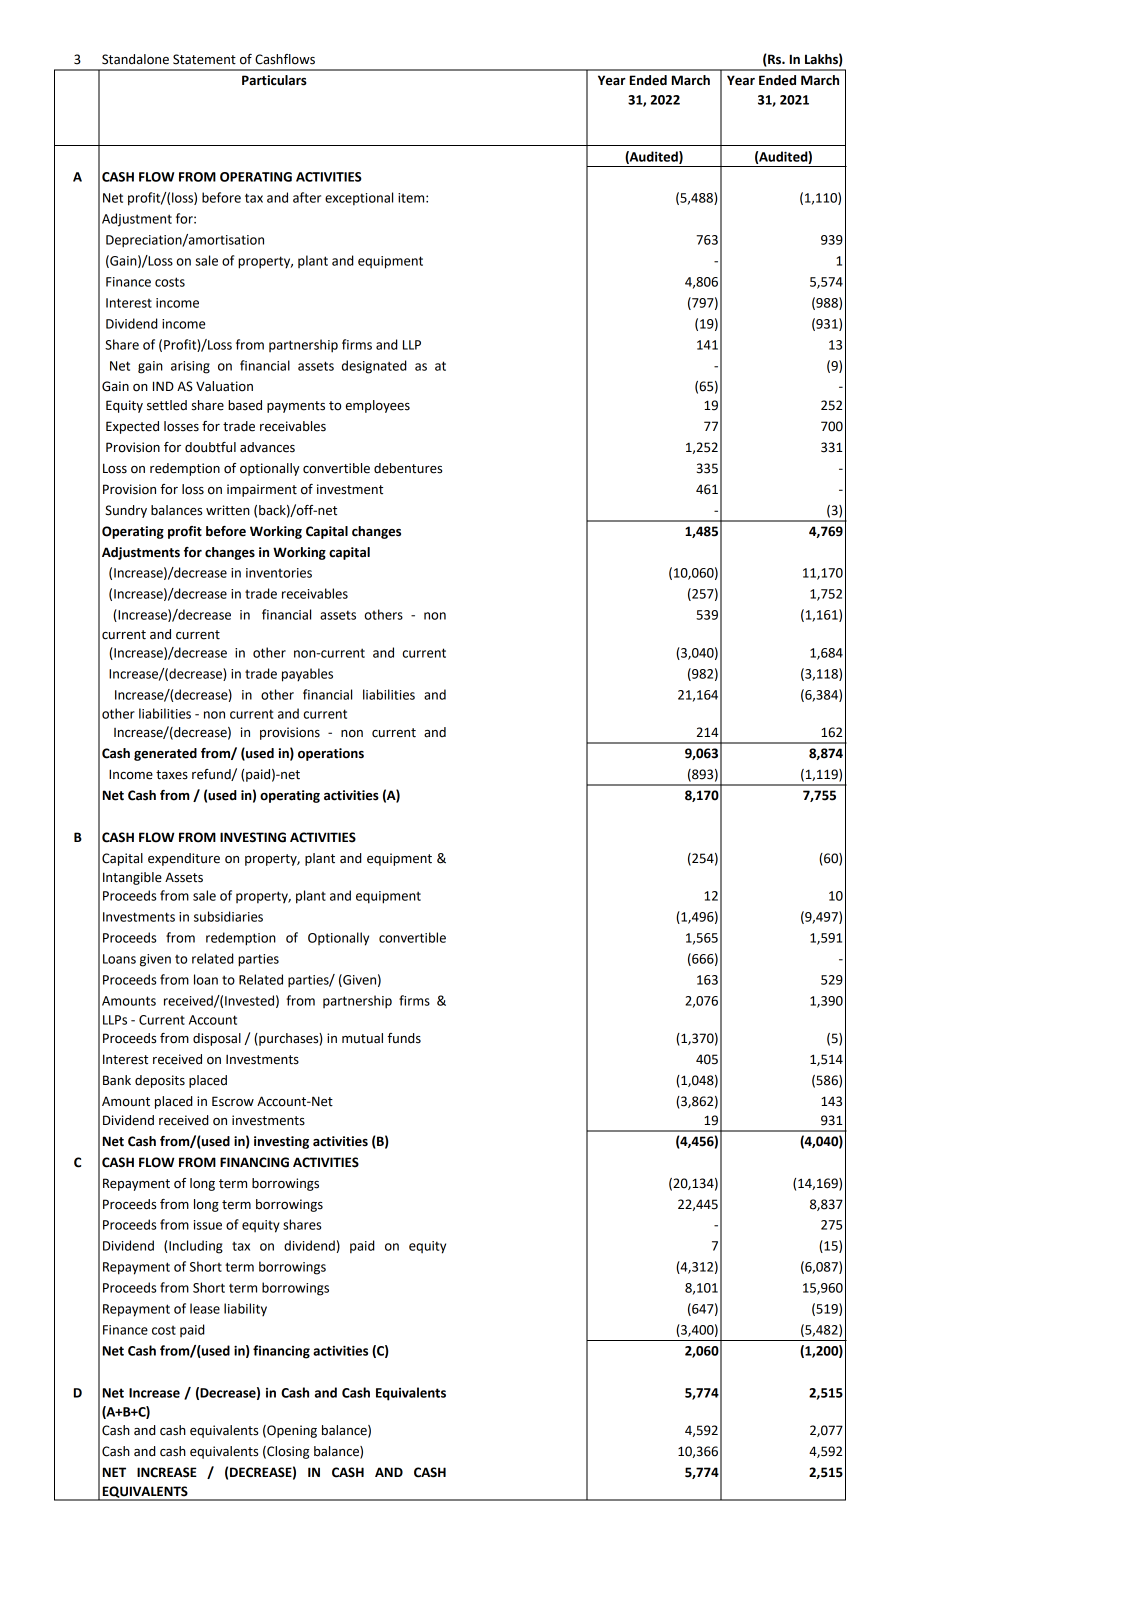  What do you see at coordinates (331, 754) in the document?
I see `operations` at bounding box center [331, 754].
